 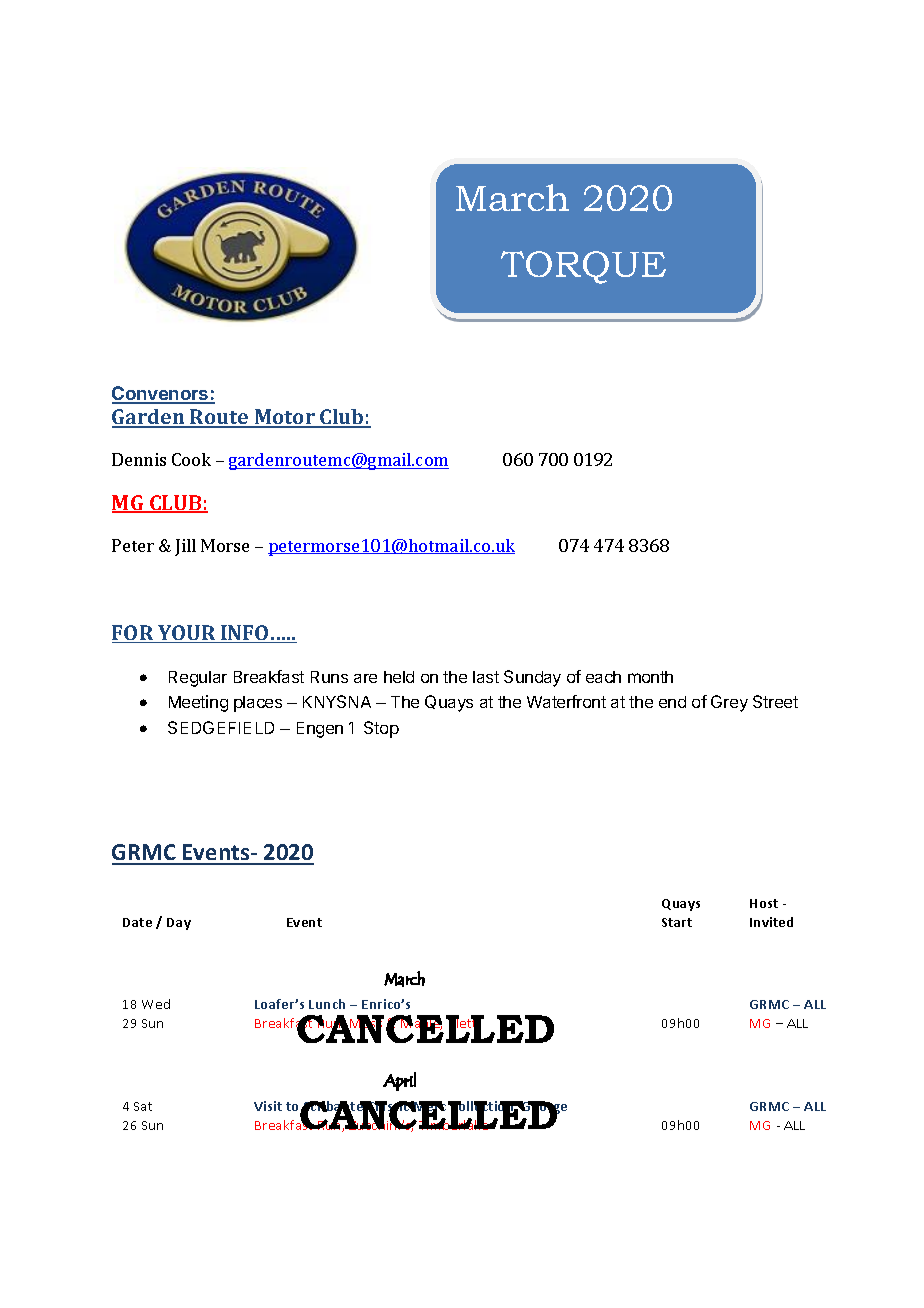 What do you see at coordinates (381, 729) in the document?
I see `Stop` at bounding box center [381, 729].
